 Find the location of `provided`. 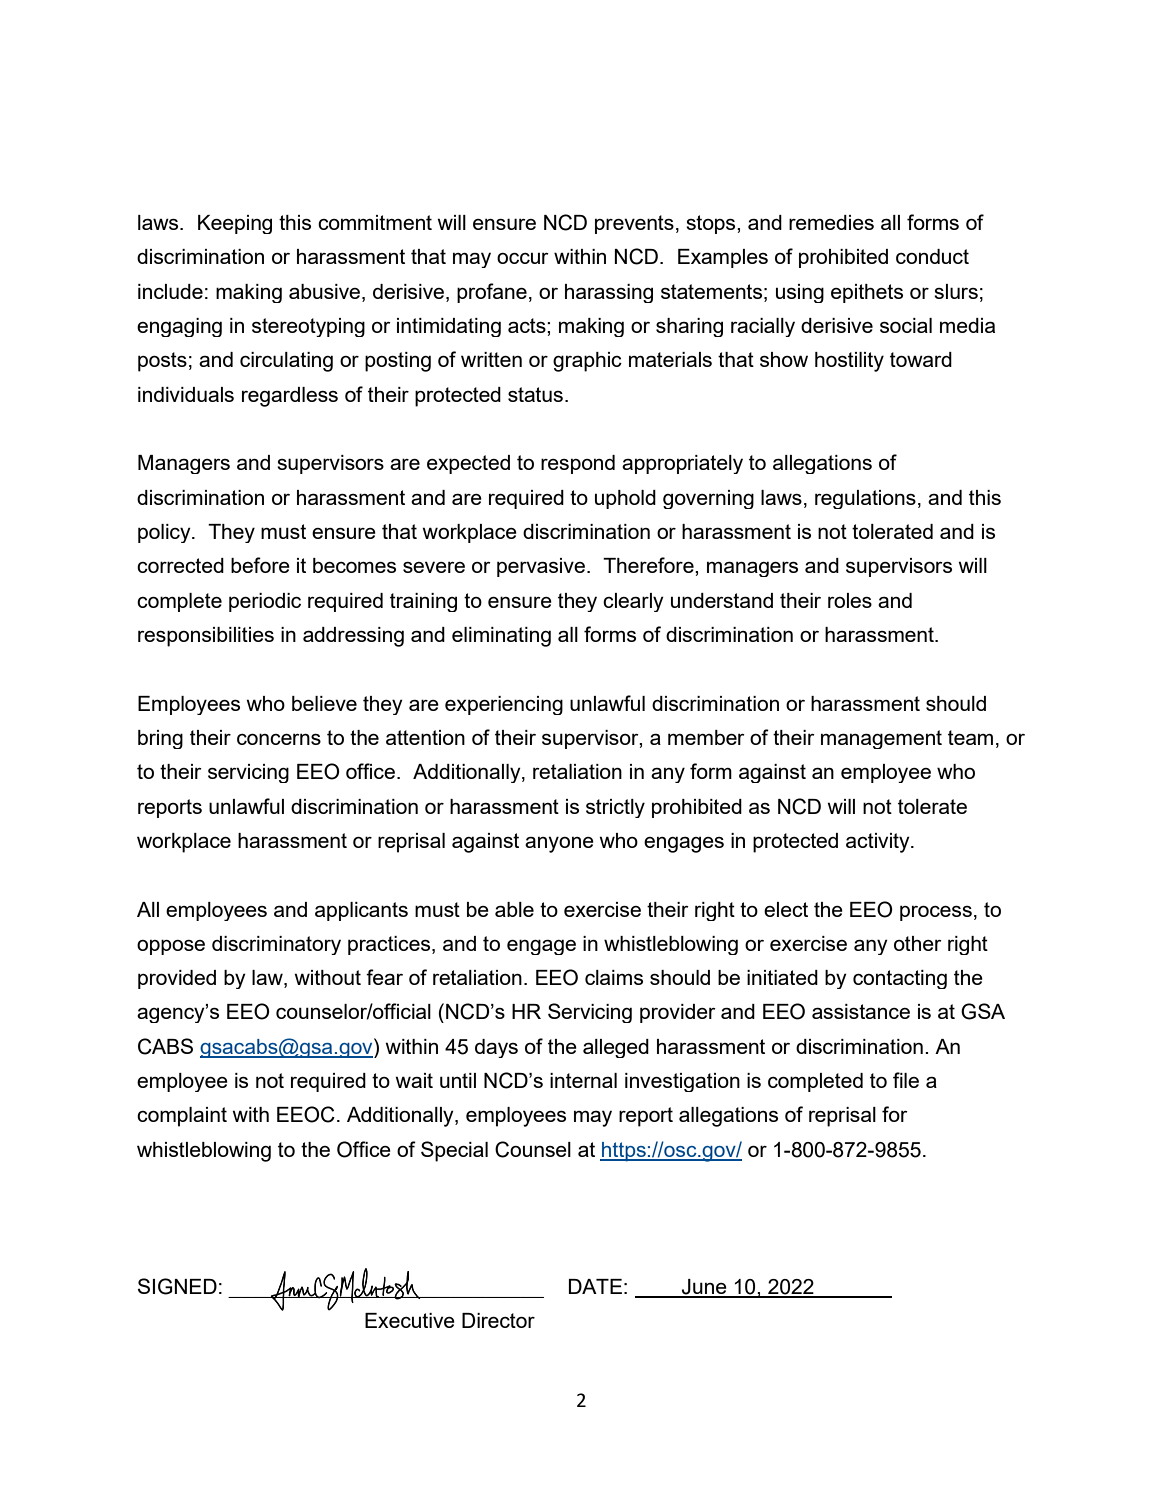

provided is located at coordinates (177, 979).
